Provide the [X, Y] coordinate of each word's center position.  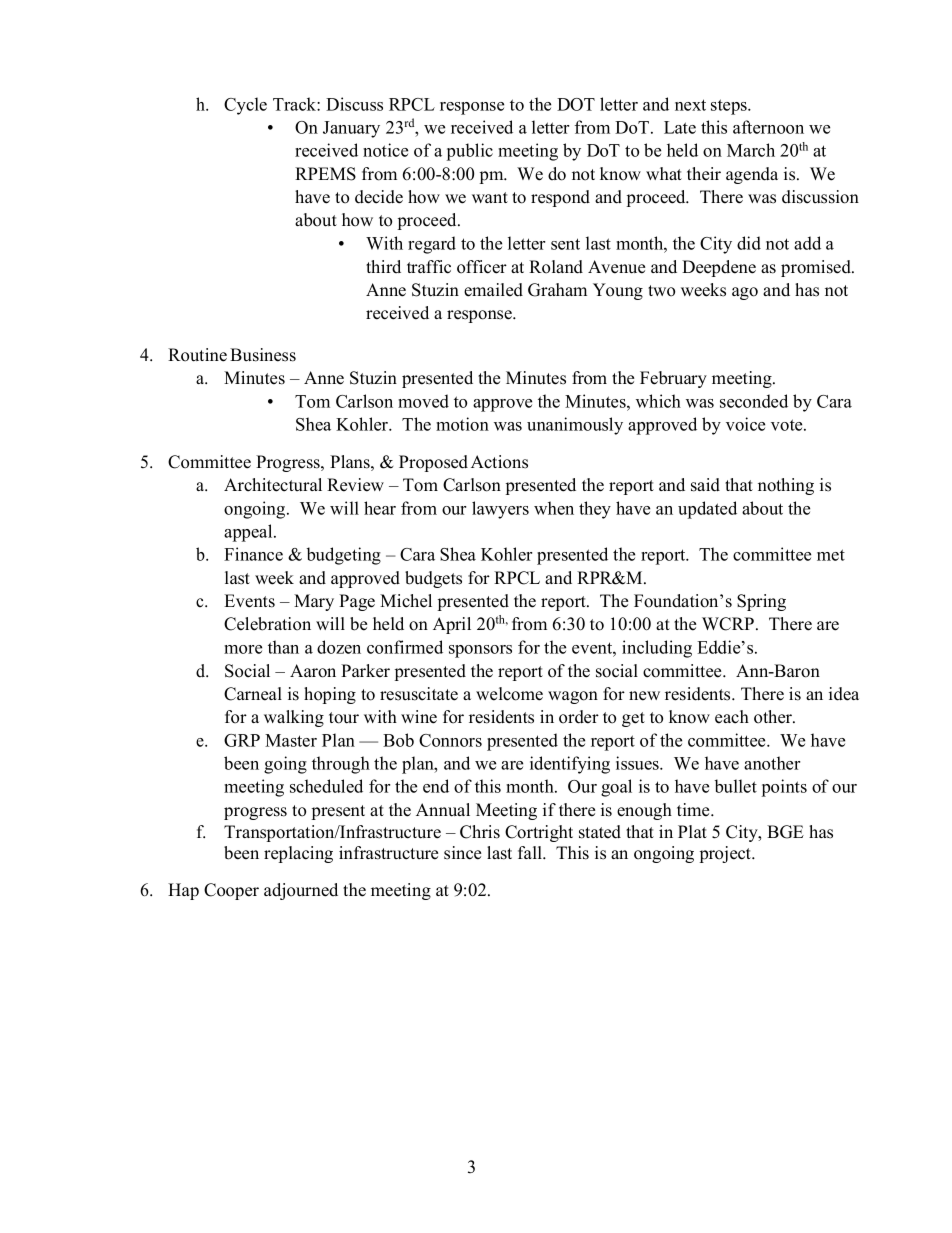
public [470, 152]
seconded [754, 401]
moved [423, 401]
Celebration [267, 624]
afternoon [768, 127]
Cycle [245, 106]
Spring [761, 602]
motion [462, 424]
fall [531, 852]
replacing [298, 854]
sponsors [480, 651]
